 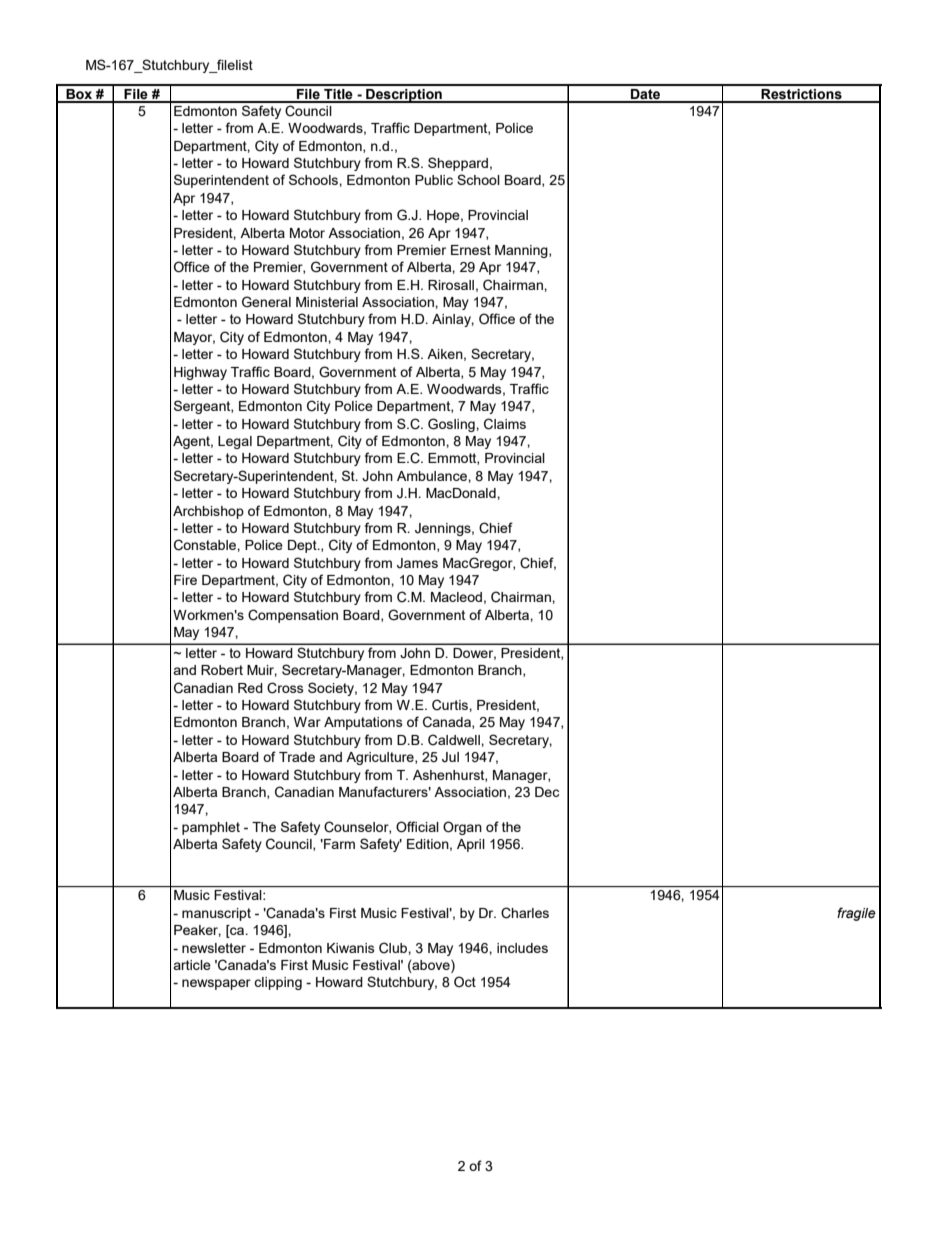 What do you see at coordinates (547, 792) in the screenshot?
I see `Dec` at bounding box center [547, 792].
